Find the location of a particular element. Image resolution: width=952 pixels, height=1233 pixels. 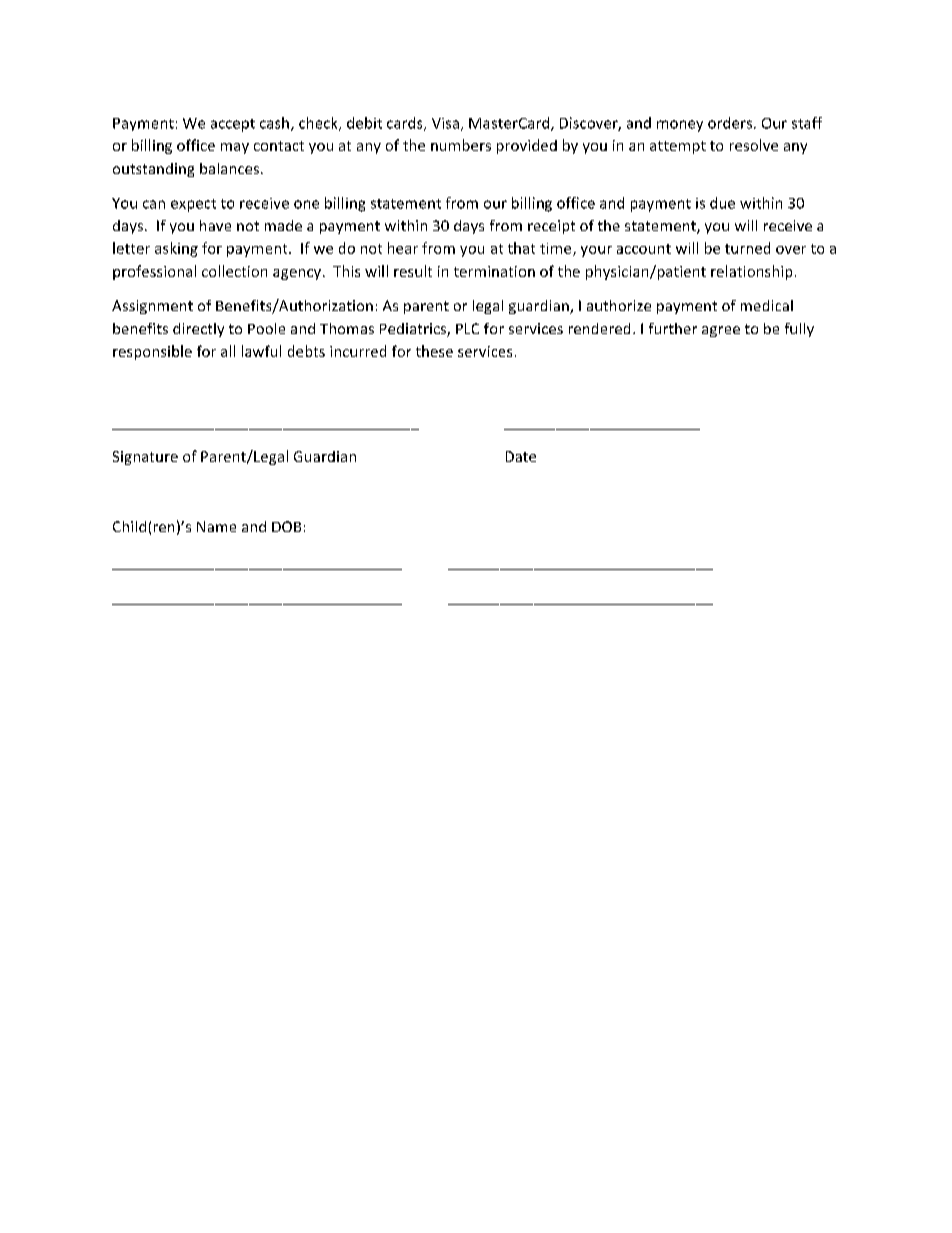

Name is located at coordinates (216, 526).
